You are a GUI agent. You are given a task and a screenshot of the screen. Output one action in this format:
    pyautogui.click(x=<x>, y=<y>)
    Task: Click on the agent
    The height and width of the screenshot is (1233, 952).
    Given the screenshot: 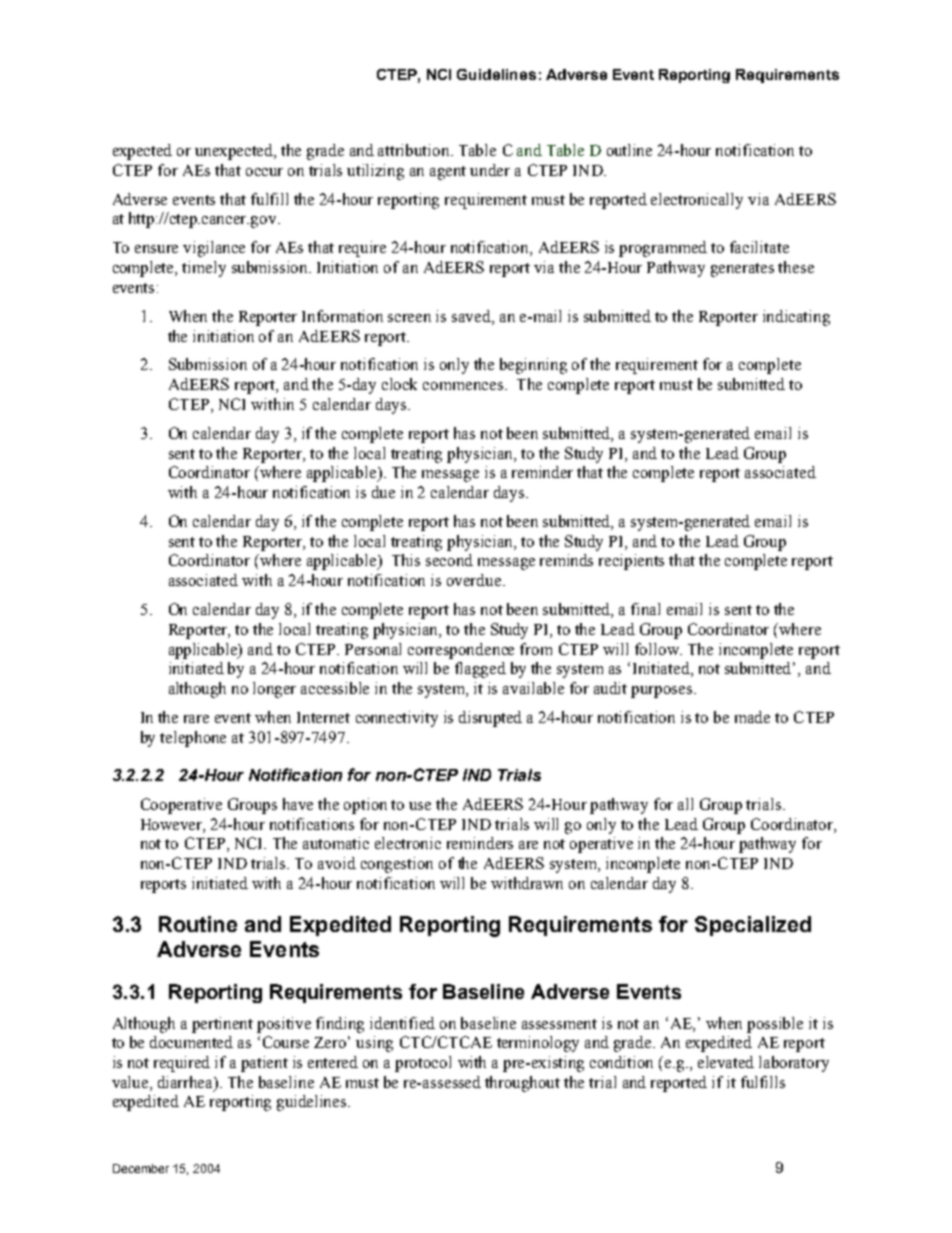 What is the action you would take?
    pyautogui.click(x=448, y=173)
